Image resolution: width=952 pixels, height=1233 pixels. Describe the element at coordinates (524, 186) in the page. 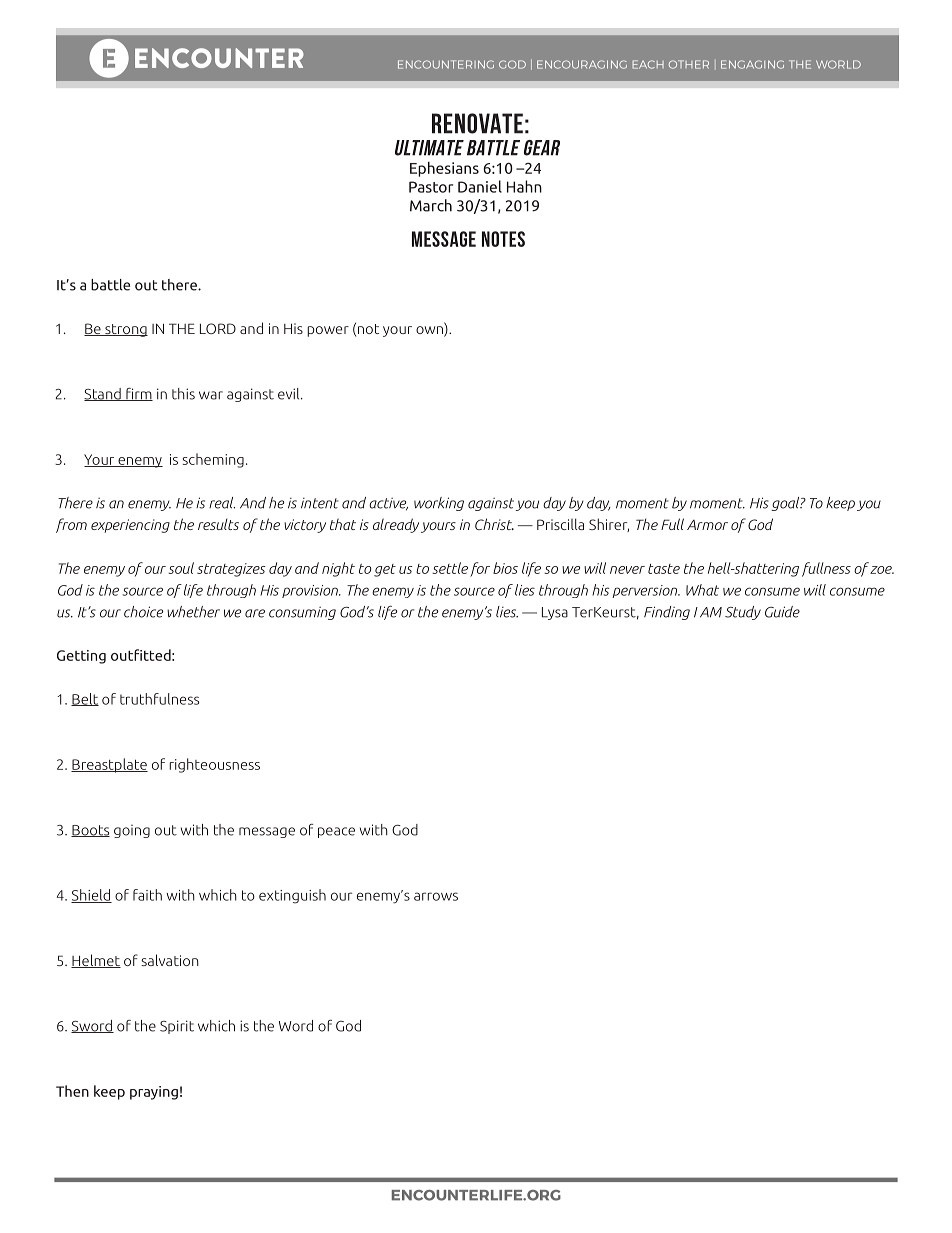

I see `Hahn` at that location.
